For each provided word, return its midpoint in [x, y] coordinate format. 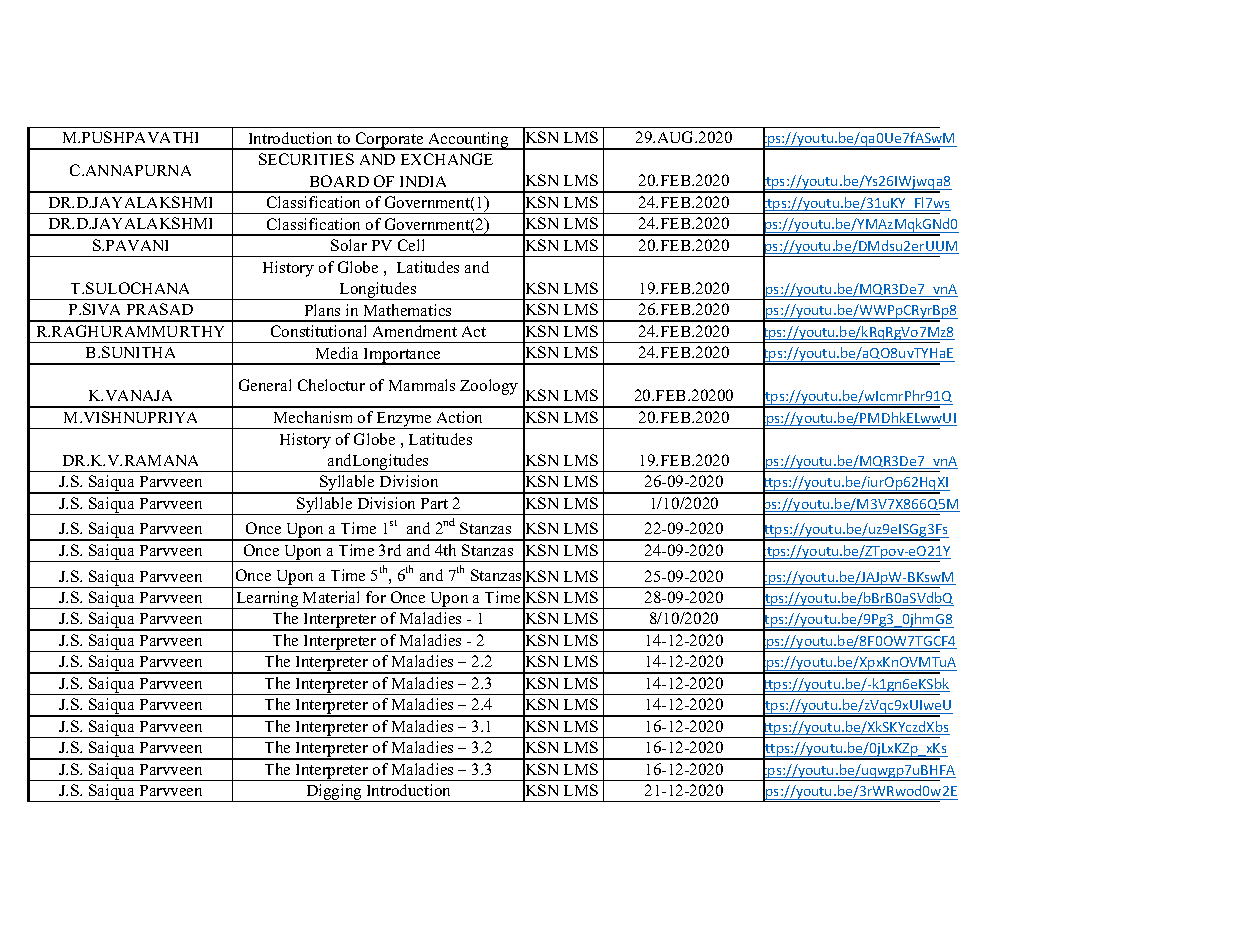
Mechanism [313, 417]
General [265, 385]
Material [331, 597]
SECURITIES [306, 159]
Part [434, 503]
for [376, 597]
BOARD [339, 181]
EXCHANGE [447, 159]
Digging [334, 793]
